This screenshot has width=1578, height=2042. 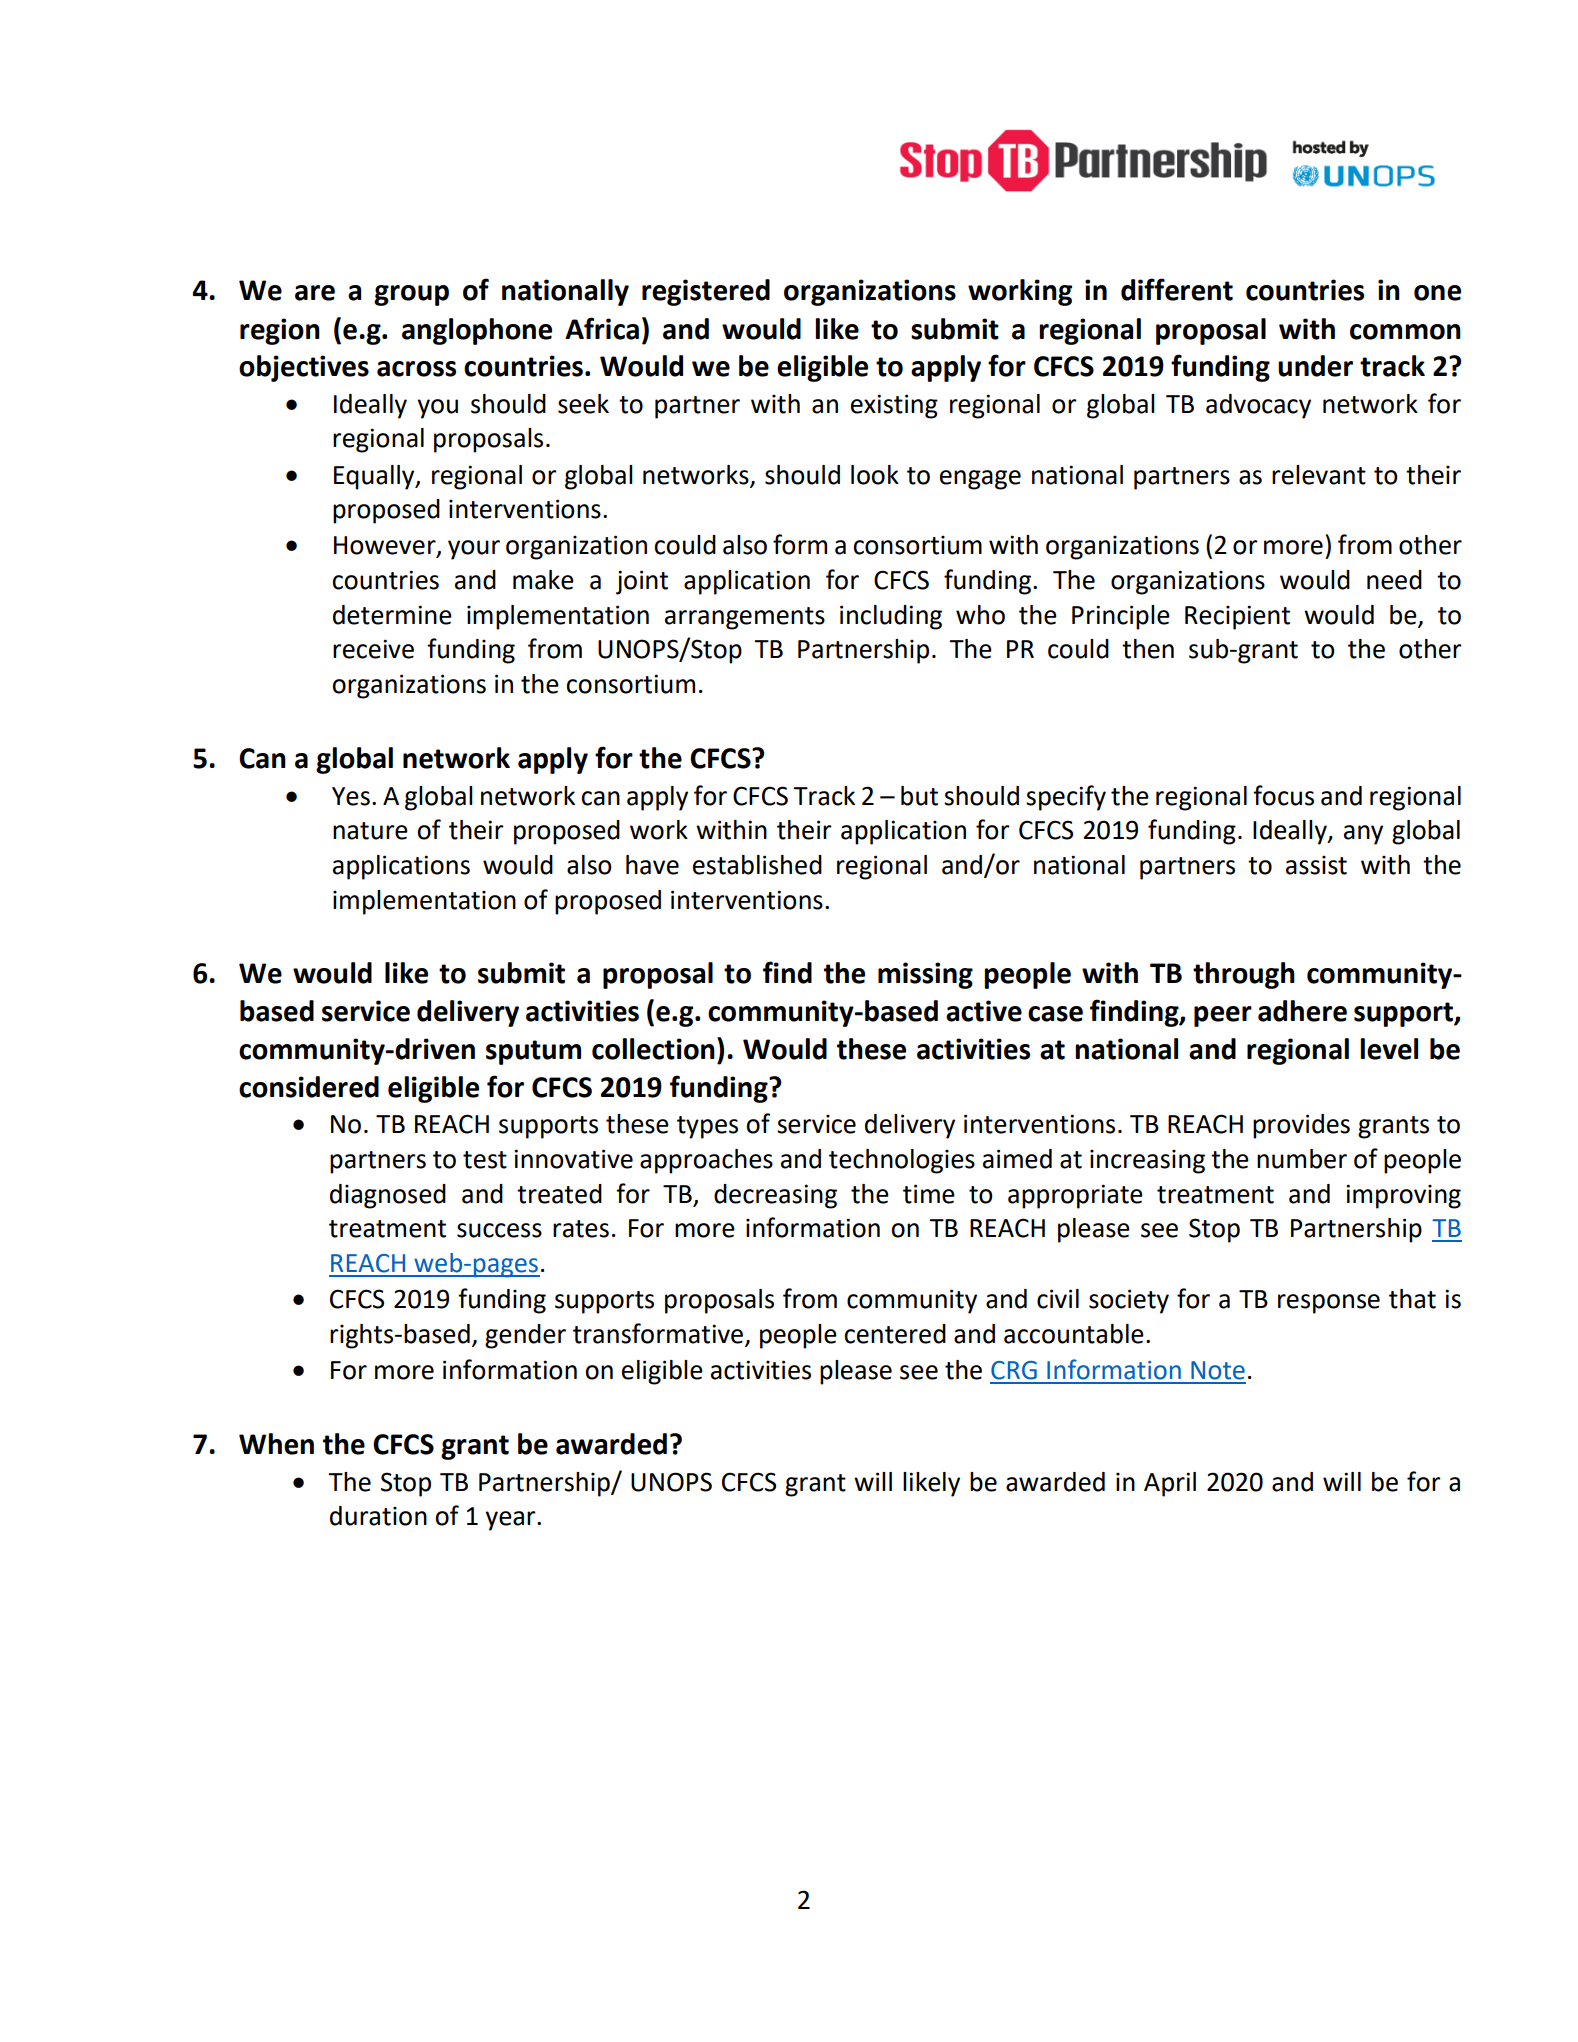 I want to click on assist, so click(x=1316, y=865).
